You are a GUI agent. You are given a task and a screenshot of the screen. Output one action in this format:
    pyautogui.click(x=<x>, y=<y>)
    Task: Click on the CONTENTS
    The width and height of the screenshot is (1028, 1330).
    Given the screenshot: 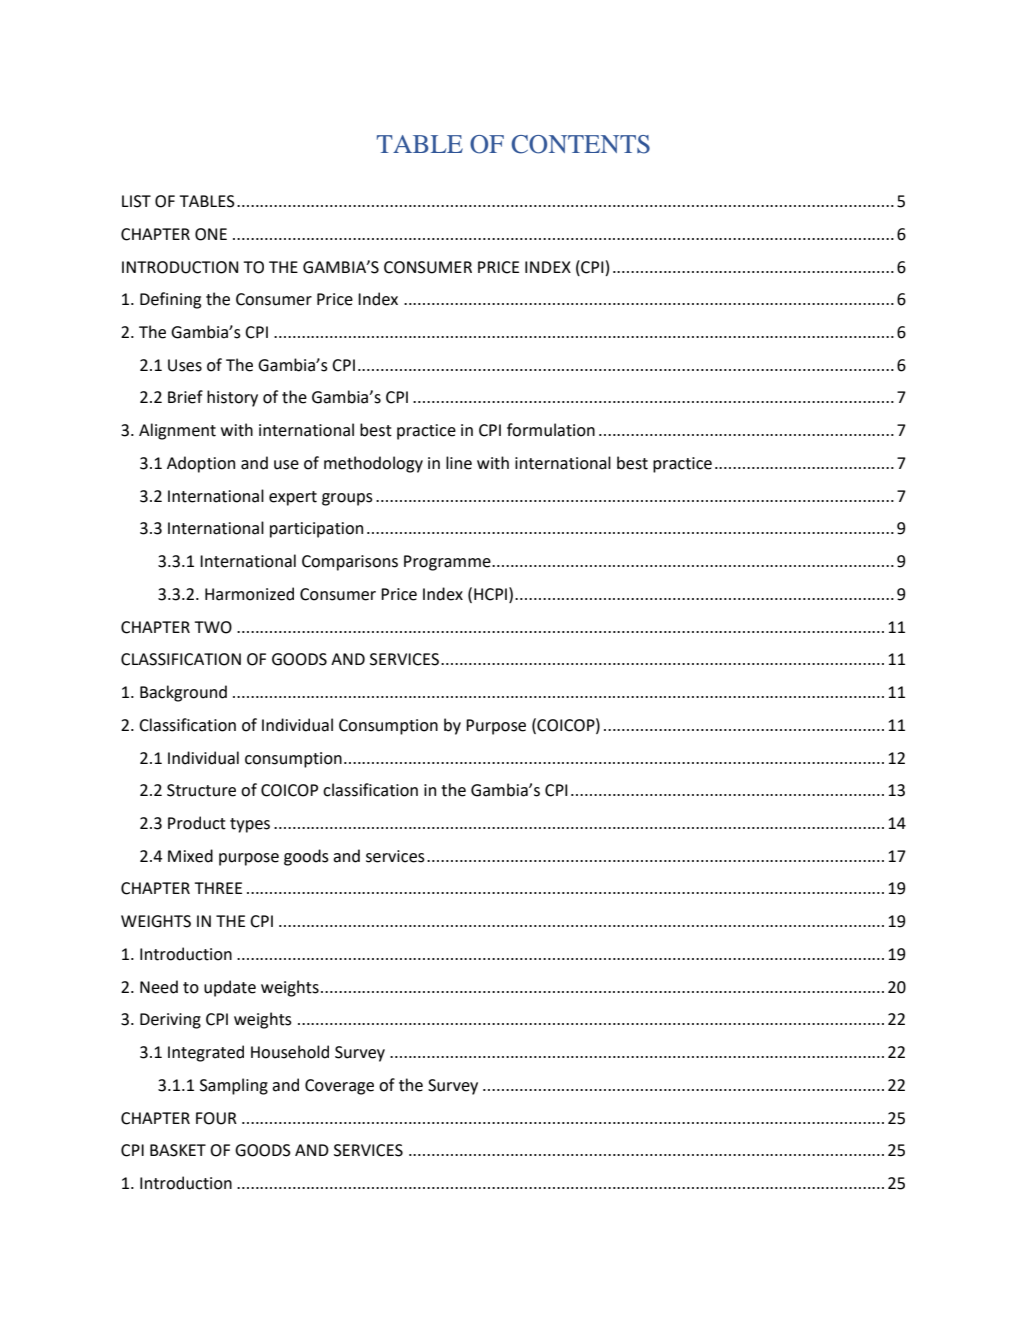 What is the action you would take?
    pyautogui.click(x=580, y=144)
